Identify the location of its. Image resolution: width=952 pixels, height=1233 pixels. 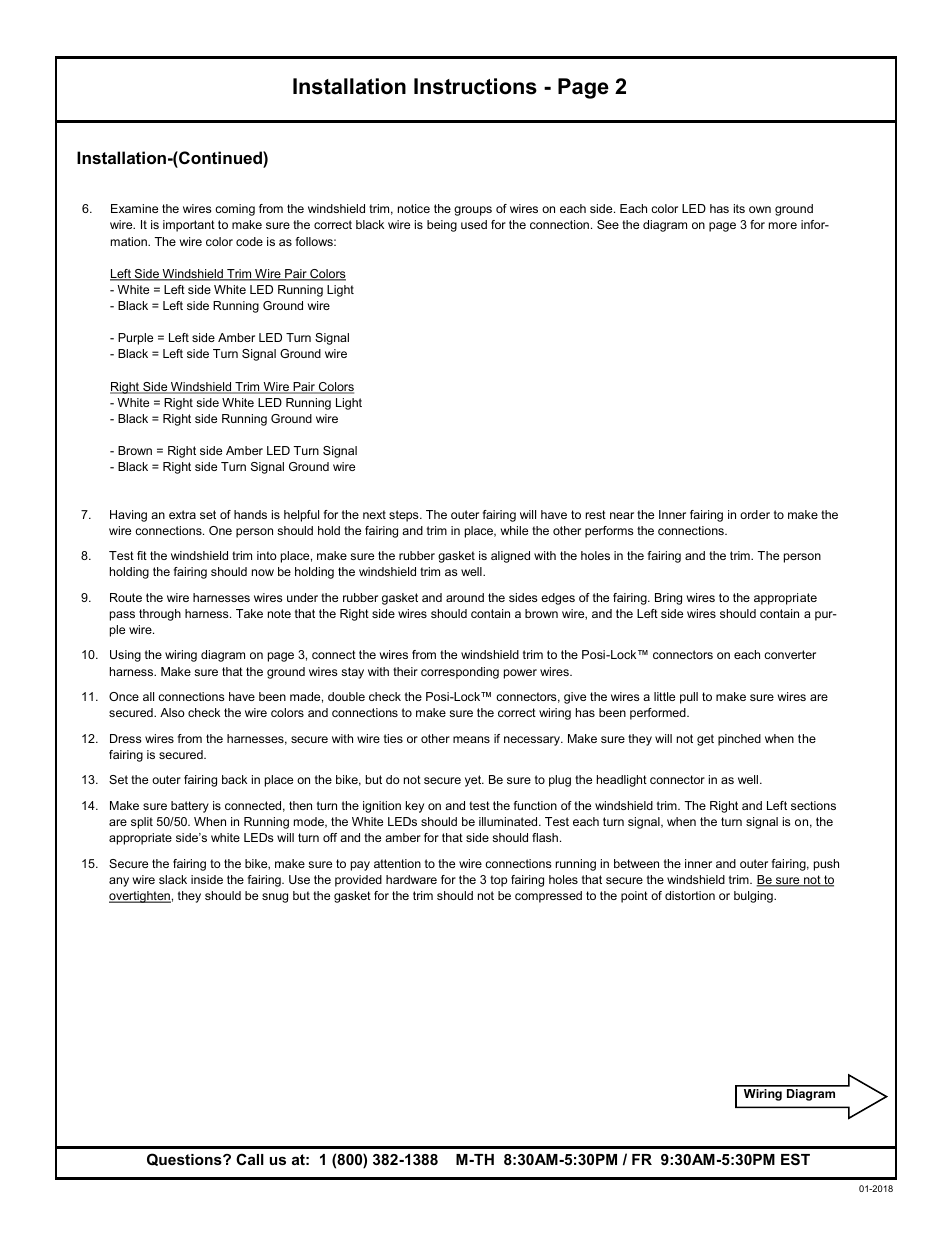
(739, 208).
